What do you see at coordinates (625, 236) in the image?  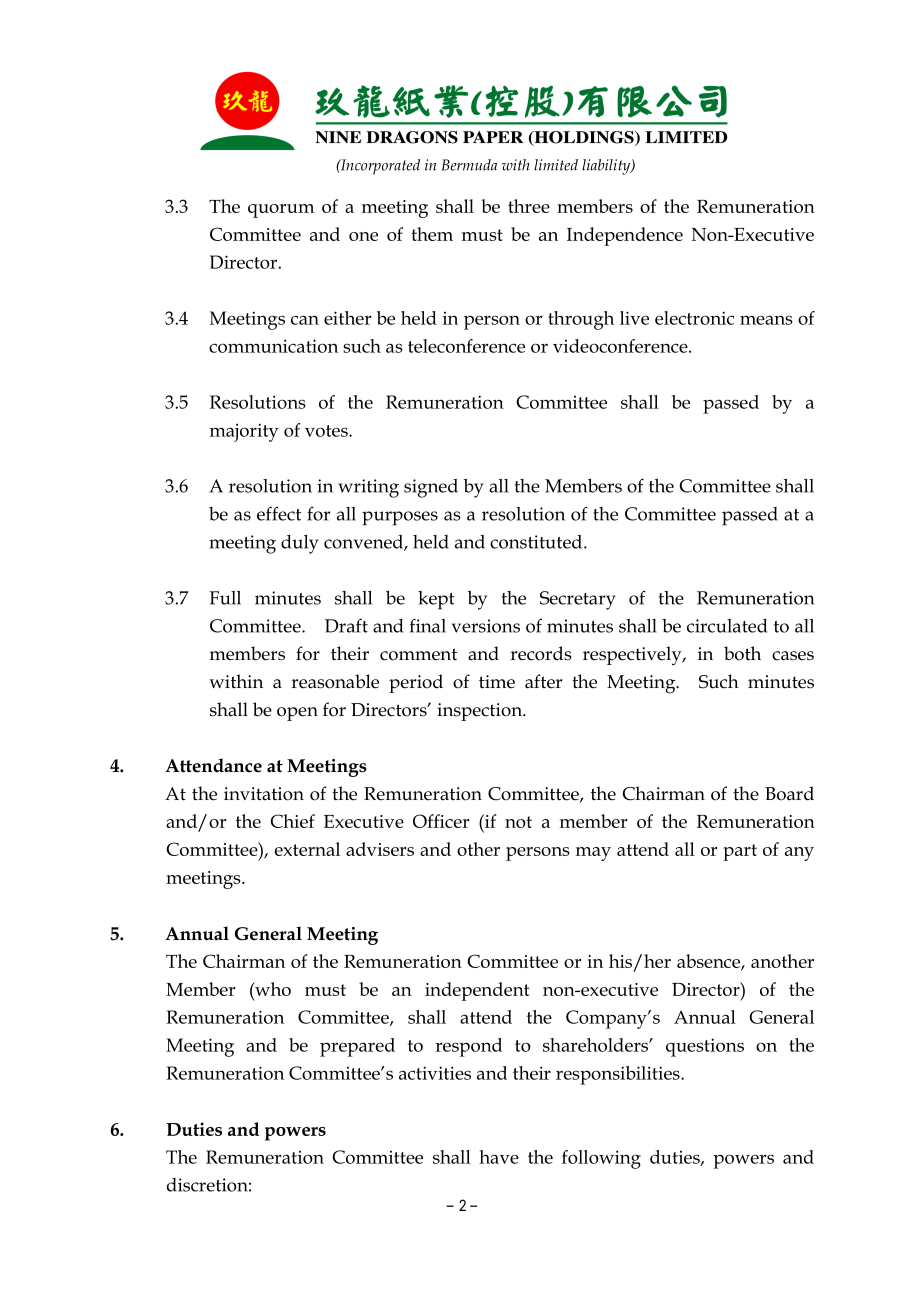 I see `Independence` at bounding box center [625, 236].
